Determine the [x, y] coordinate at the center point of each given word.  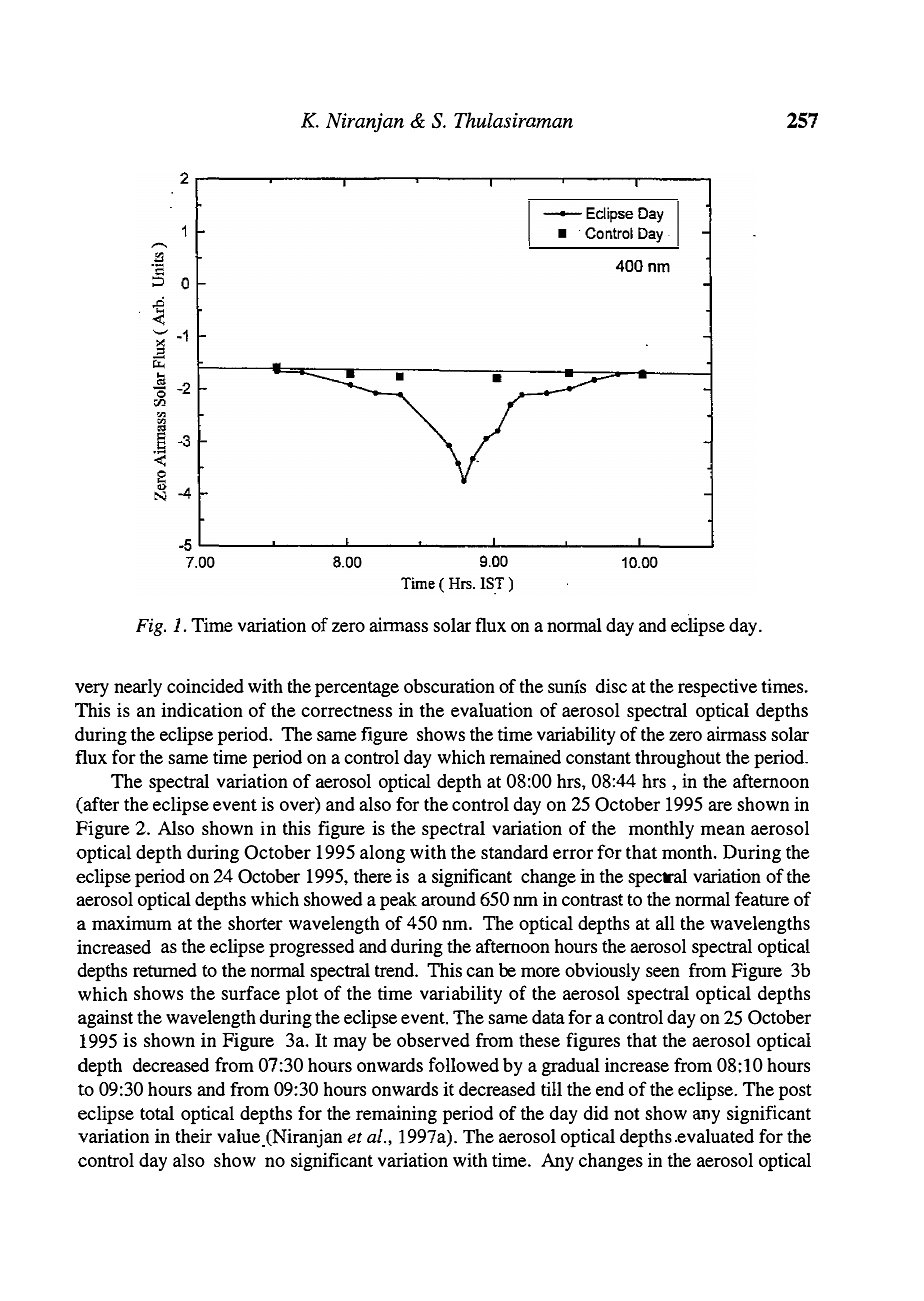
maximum [132, 922]
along [382, 854]
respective [717, 688]
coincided [205, 685]
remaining [396, 1114]
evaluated [714, 1136]
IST [492, 583]
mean [723, 830]
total [157, 1113]
